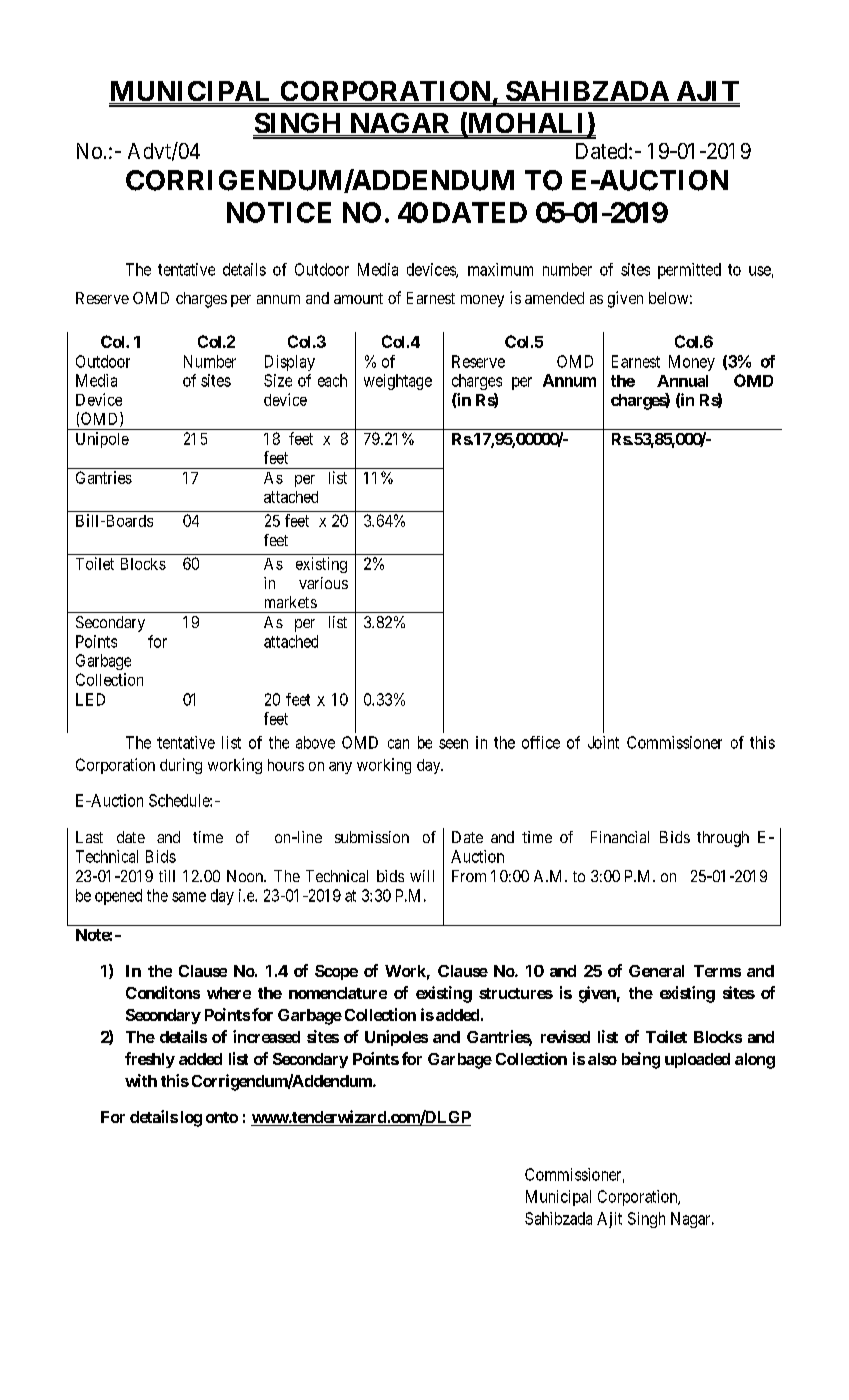 This screenshot has height=1400, width=849. I want to click on through, so click(723, 839).
